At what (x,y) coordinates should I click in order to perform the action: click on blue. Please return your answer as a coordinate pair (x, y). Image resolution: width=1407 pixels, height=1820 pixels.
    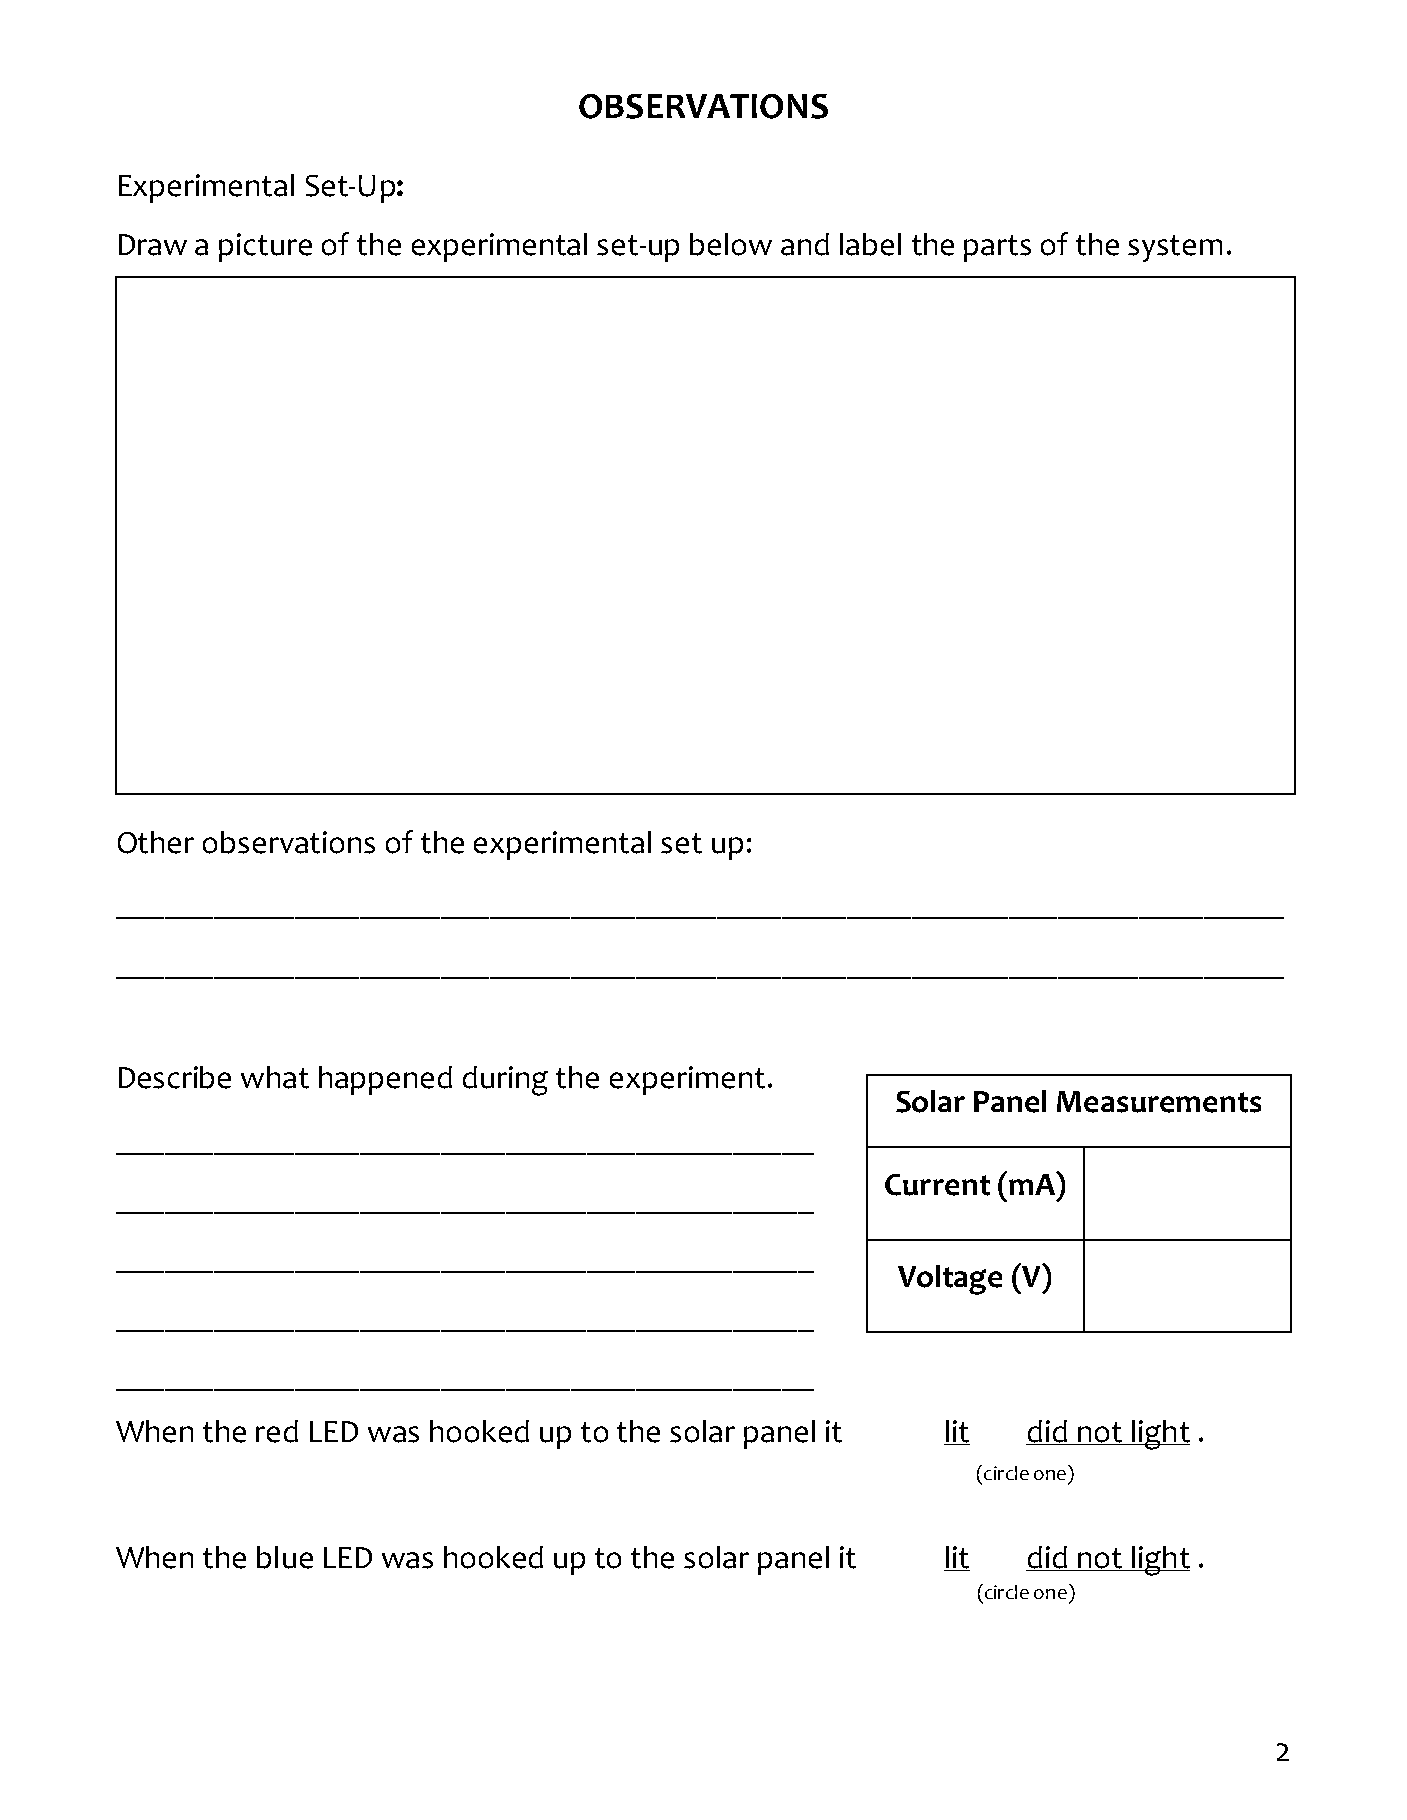
    Looking at the image, I should click on (285, 1557).
